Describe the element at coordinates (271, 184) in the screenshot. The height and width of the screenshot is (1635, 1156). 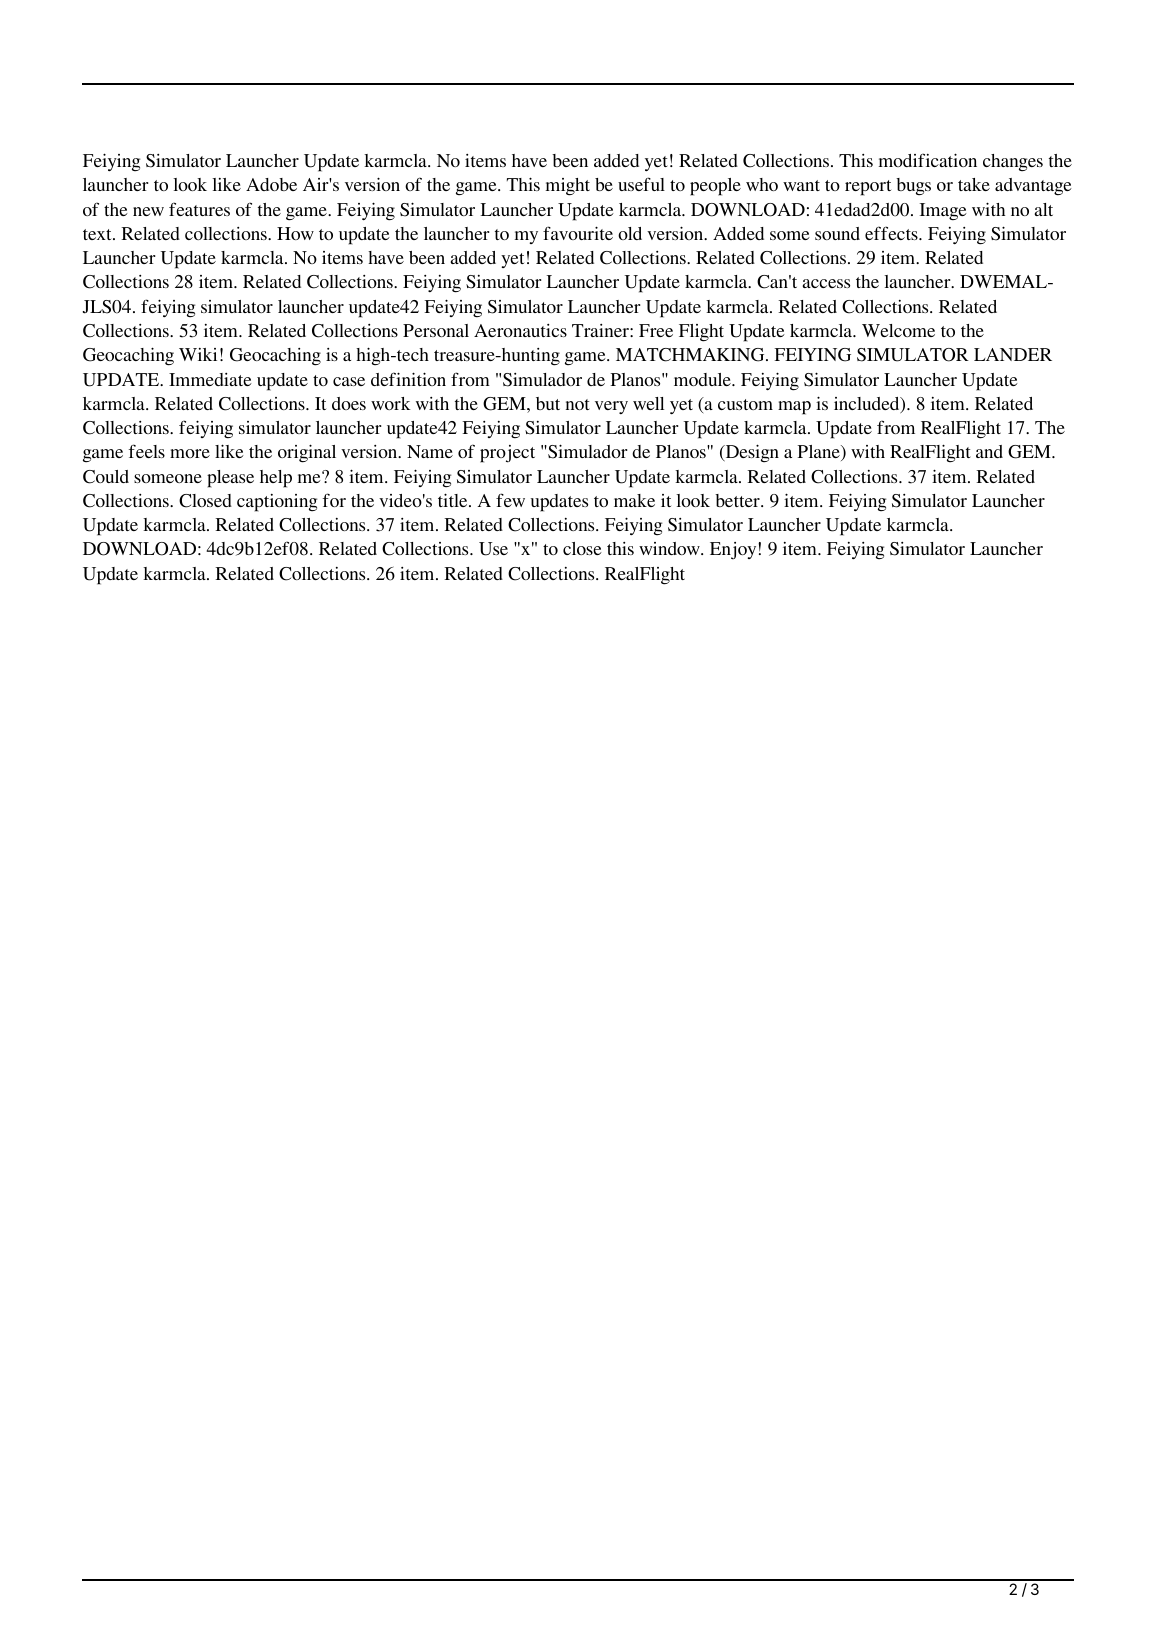
I see `Adobe` at that location.
